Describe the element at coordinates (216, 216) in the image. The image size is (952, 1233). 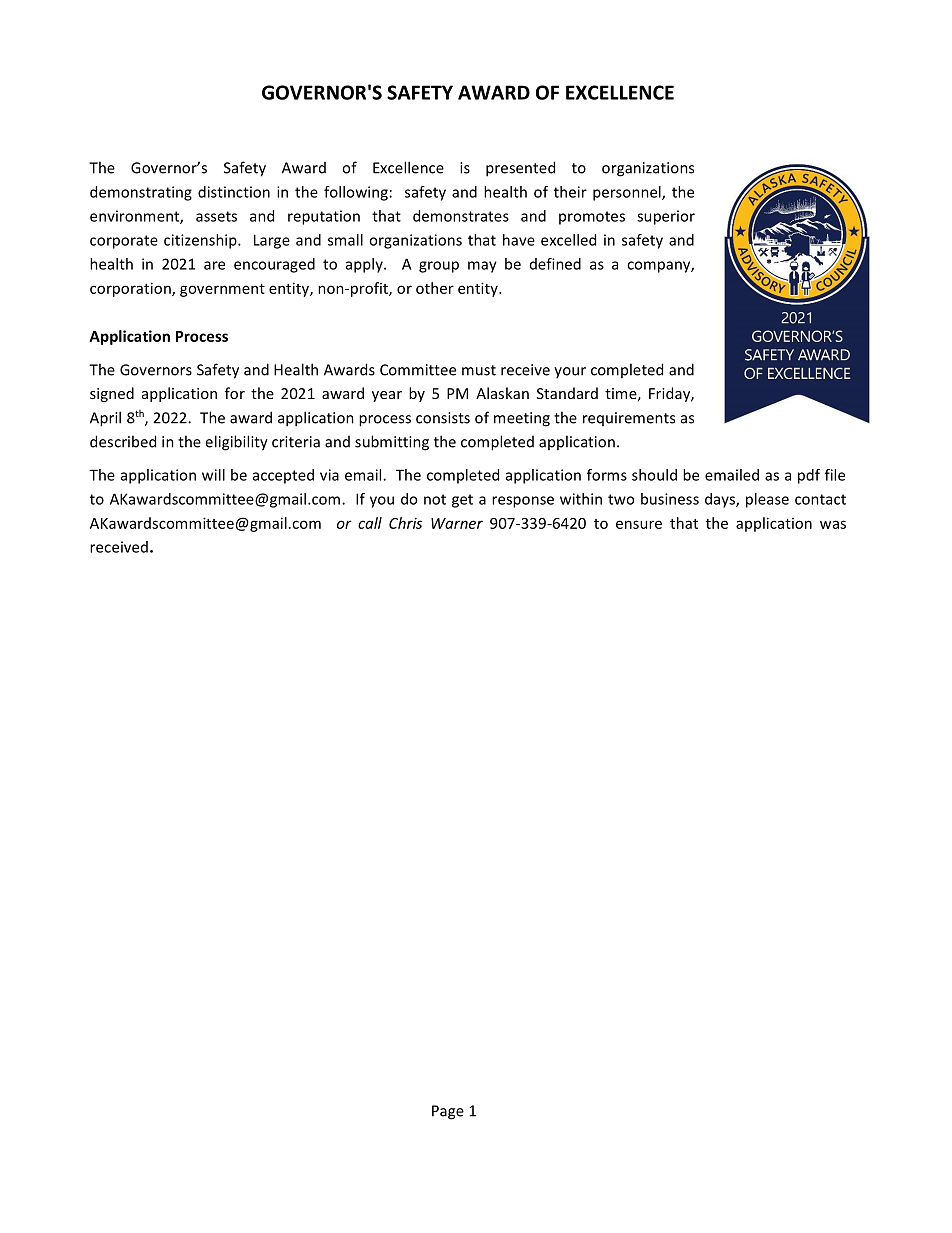
I see `assets` at that location.
